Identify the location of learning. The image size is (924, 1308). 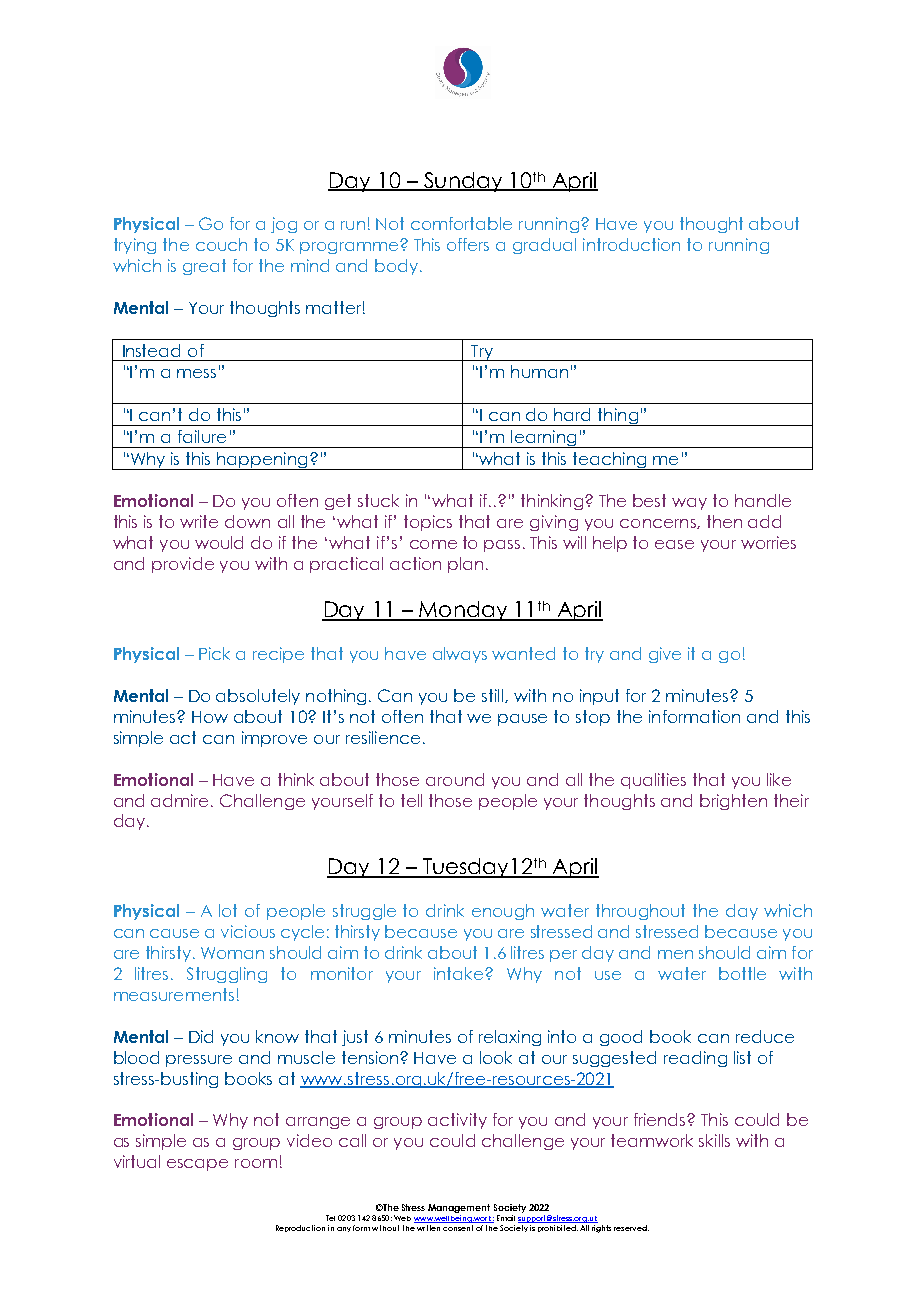
(544, 439).
